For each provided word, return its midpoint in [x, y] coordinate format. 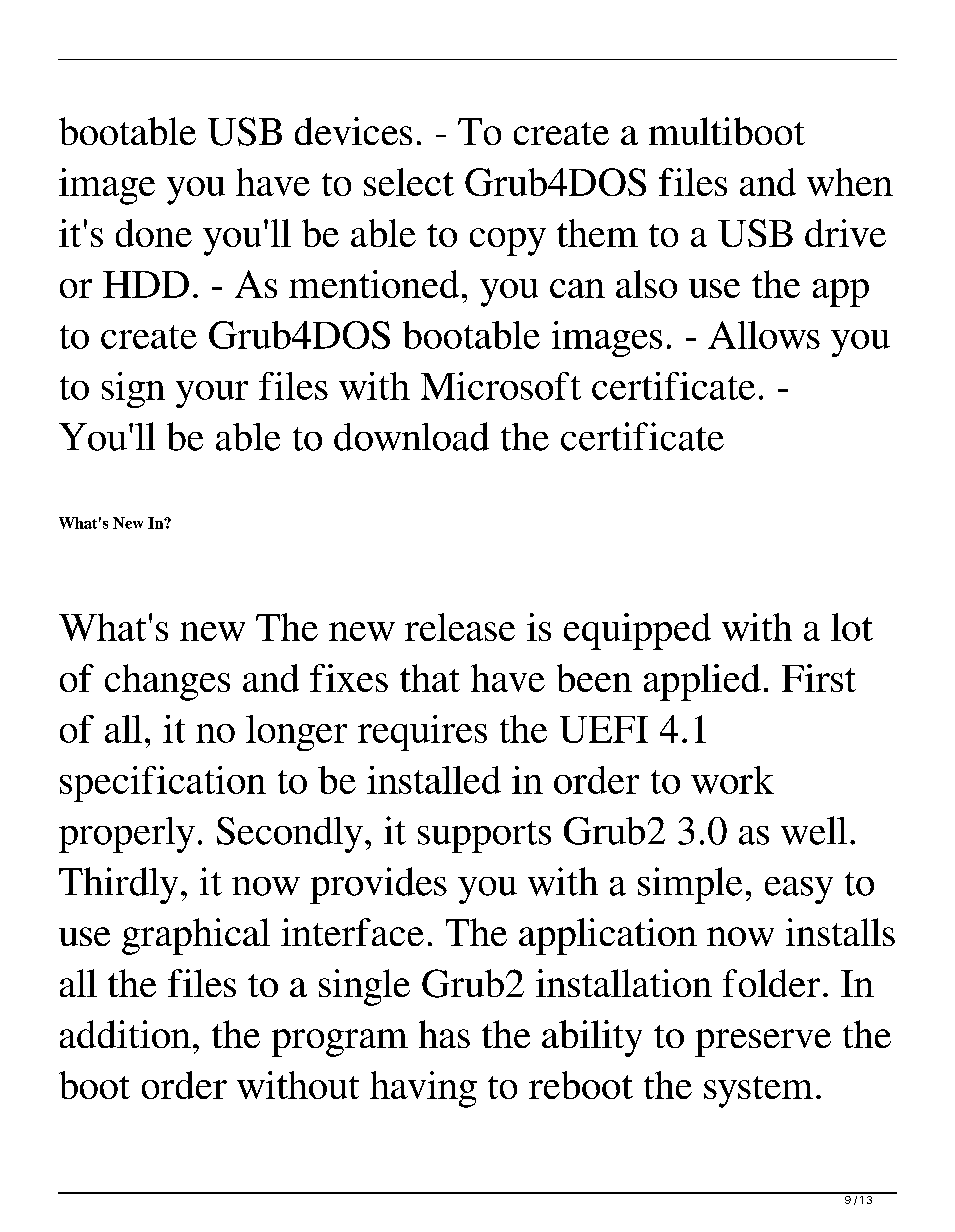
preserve [763, 1043]
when [850, 182]
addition [125, 1034]
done [154, 233]
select [409, 182]
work [732, 780]
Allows [764, 335]
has [444, 1034]
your [212, 394]
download [411, 436]
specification [163, 784]
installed [434, 780]
